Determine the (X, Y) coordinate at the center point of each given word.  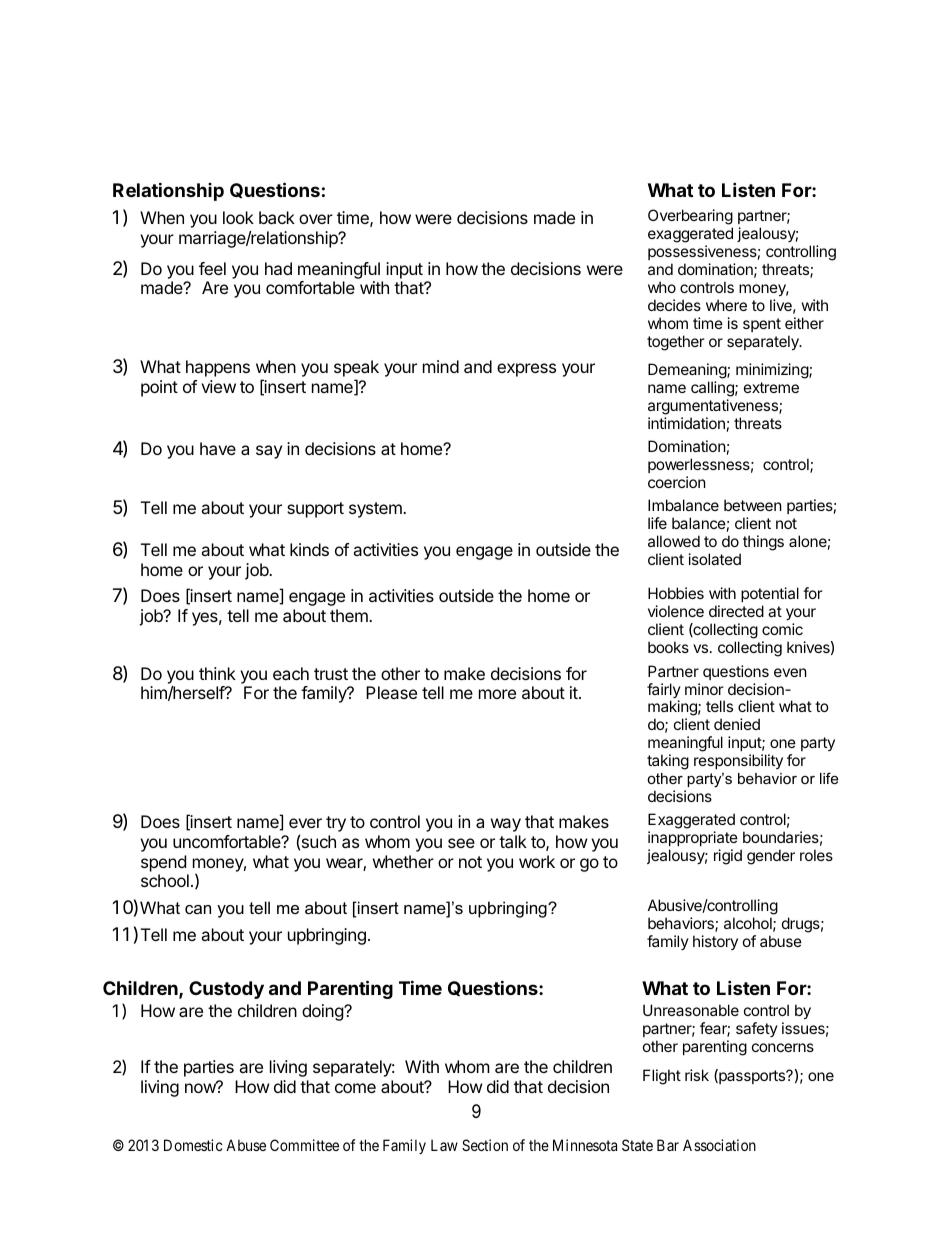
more (497, 694)
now (201, 1087)
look (238, 217)
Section (485, 1145)
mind (441, 366)
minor (704, 689)
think (217, 673)
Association (719, 1145)
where (726, 305)
